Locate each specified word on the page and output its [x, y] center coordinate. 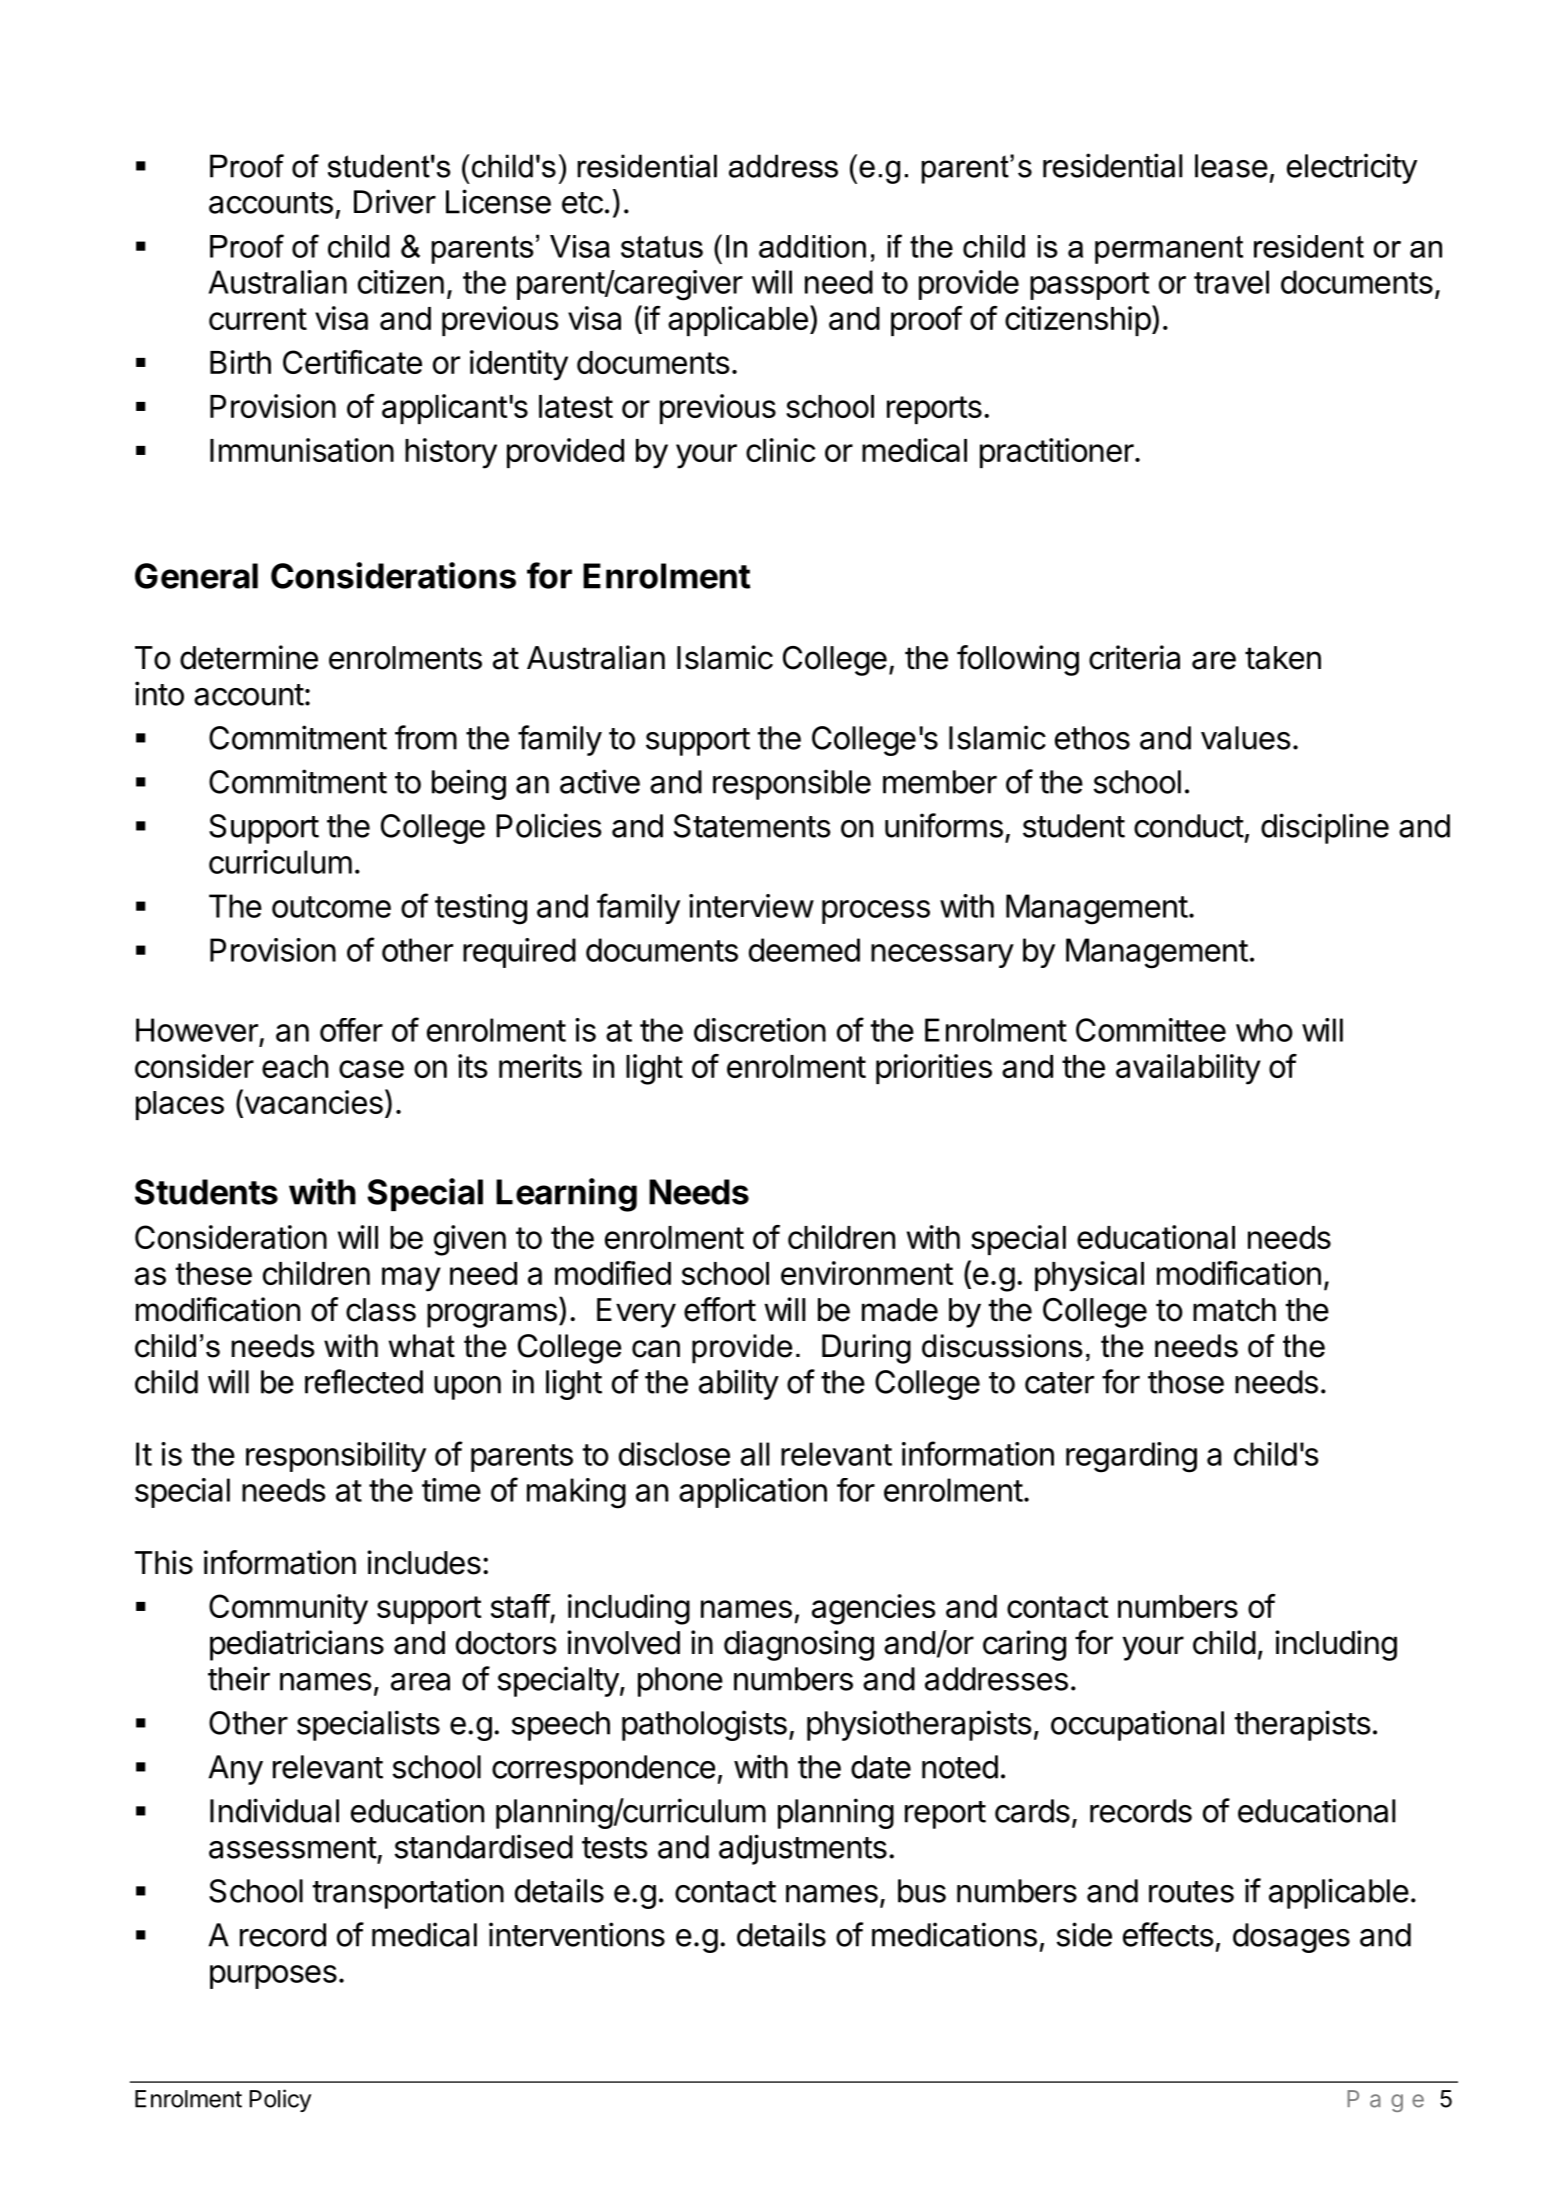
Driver [395, 201]
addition [812, 246]
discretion [760, 1030]
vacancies [312, 1103]
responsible [792, 784]
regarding [1131, 1457]
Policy [280, 2100]
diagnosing [799, 1645]
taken [1283, 658]
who [1264, 1030]
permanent [1169, 250]
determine [249, 657]
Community [288, 1609]
